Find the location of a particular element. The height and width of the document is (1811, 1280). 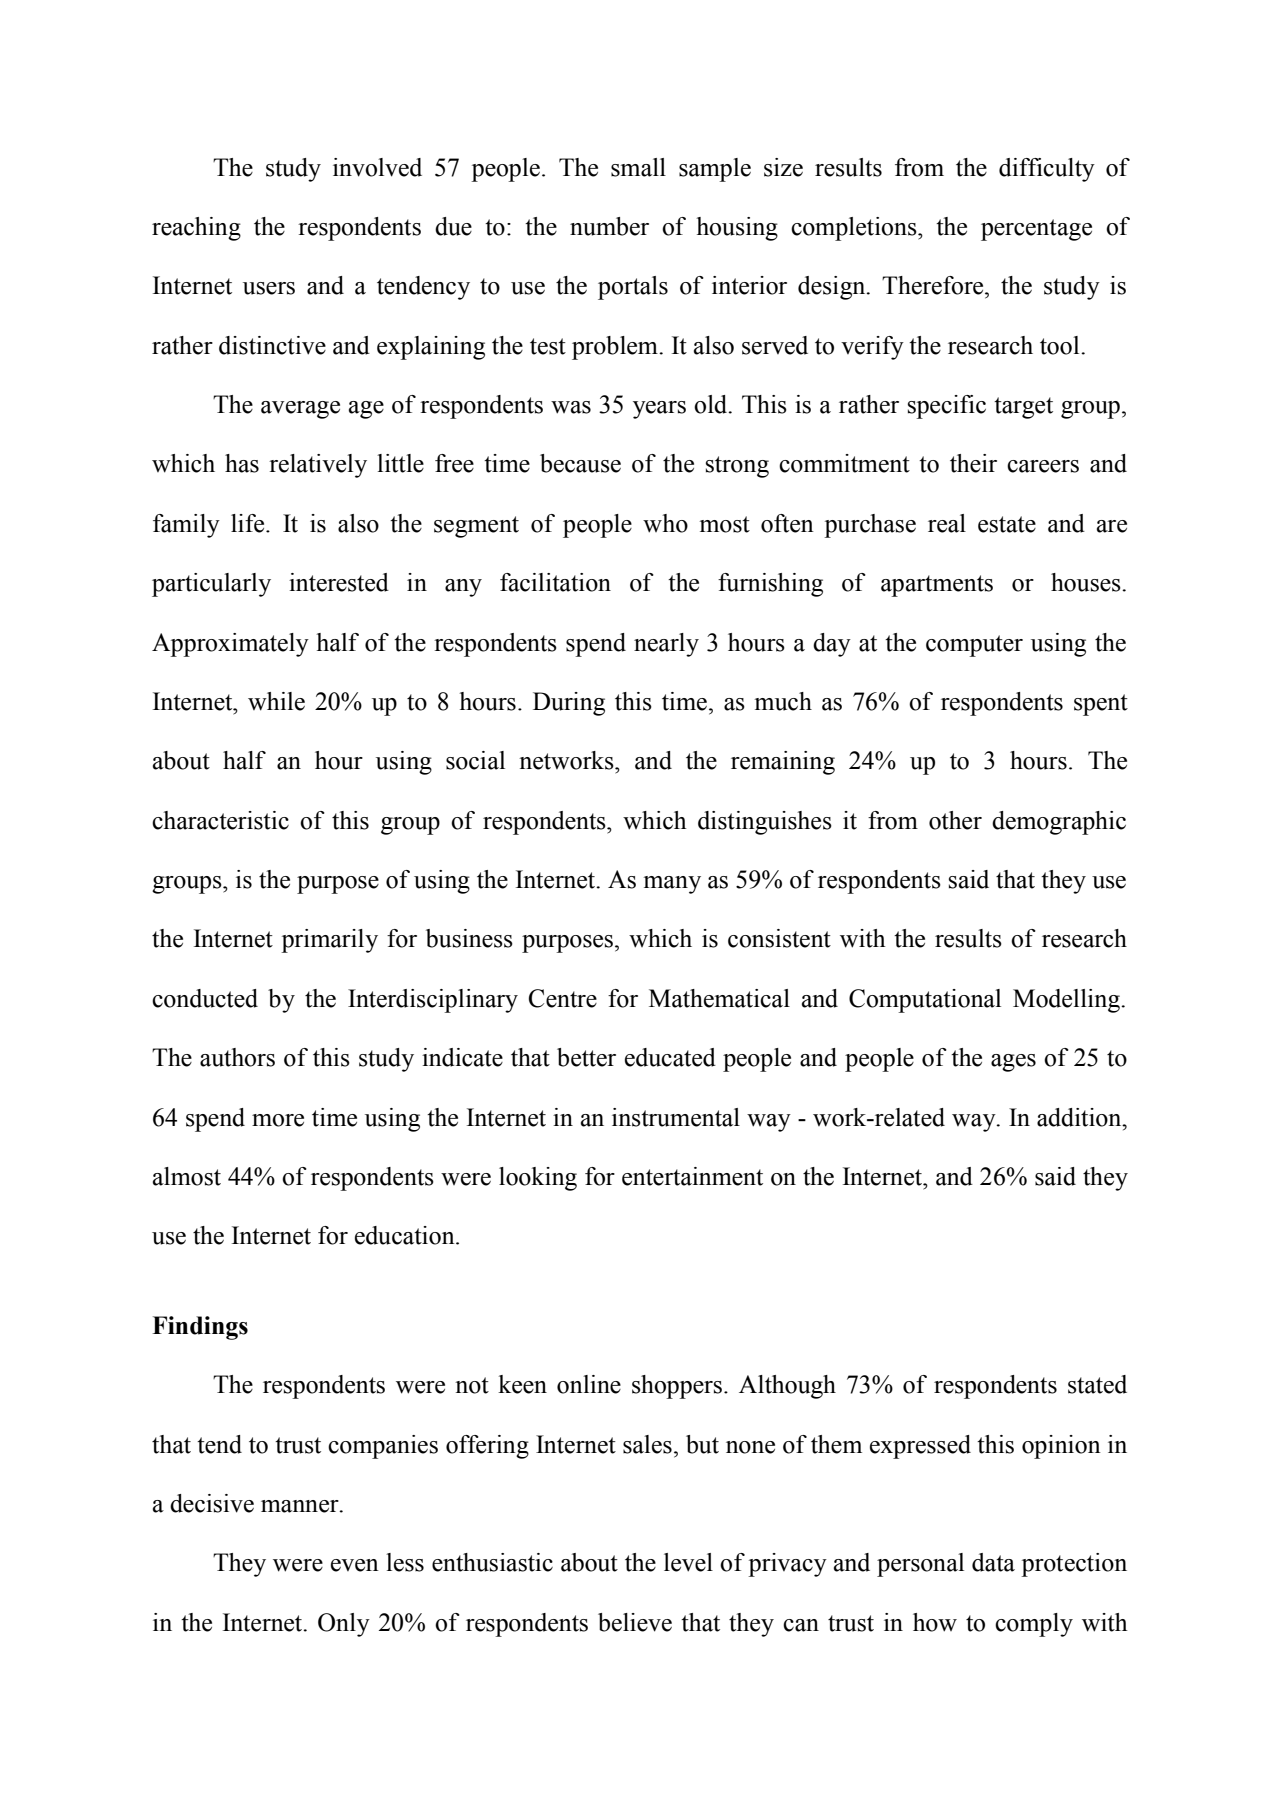

involved is located at coordinates (377, 167).
